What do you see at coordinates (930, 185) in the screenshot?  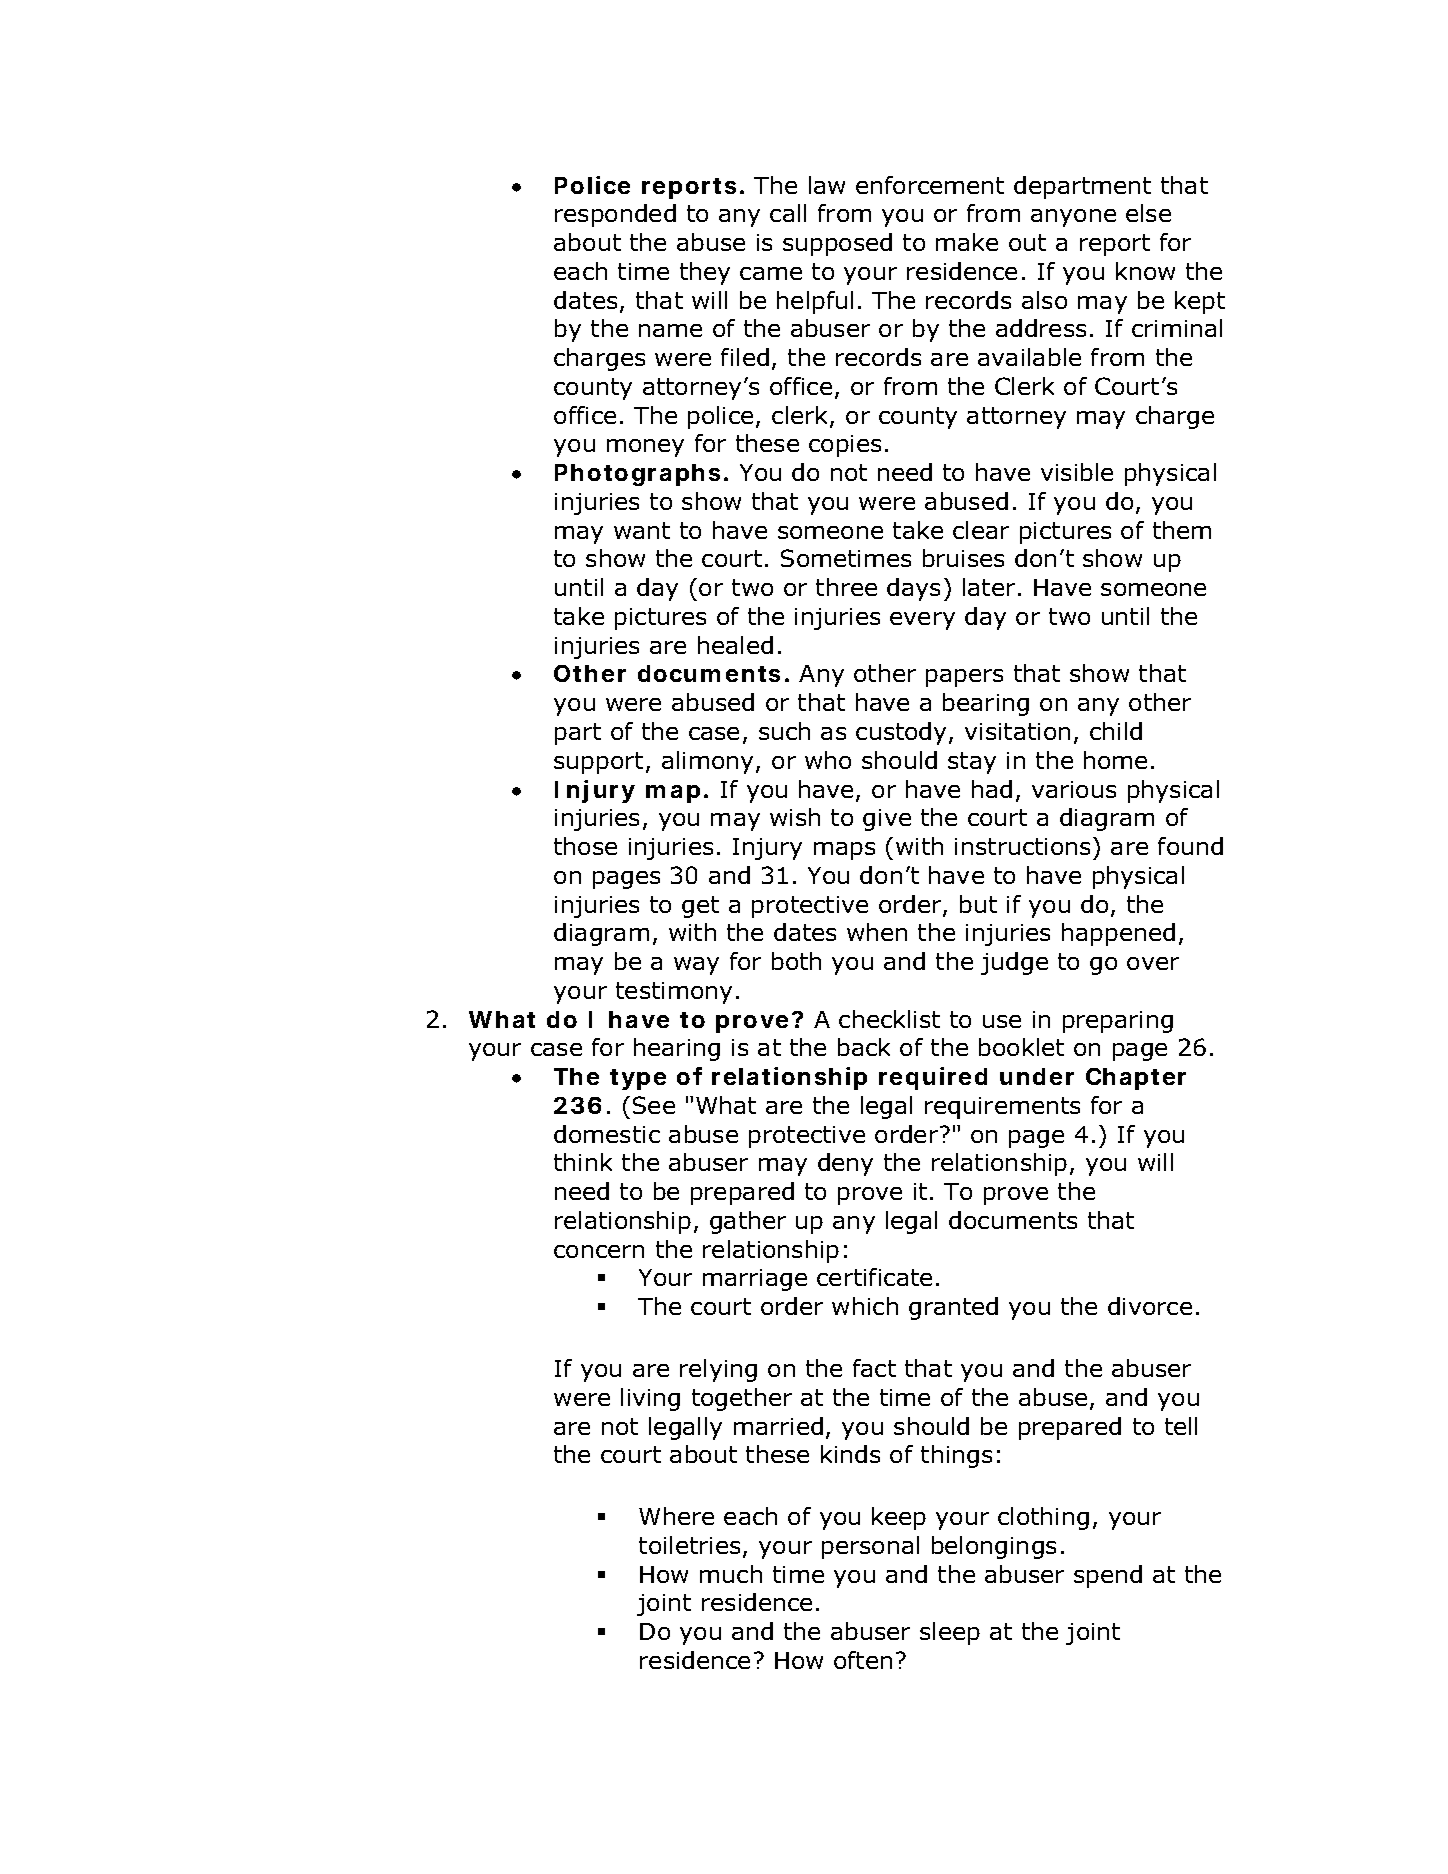 I see `enforcement` at bounding box center [930, 185].
